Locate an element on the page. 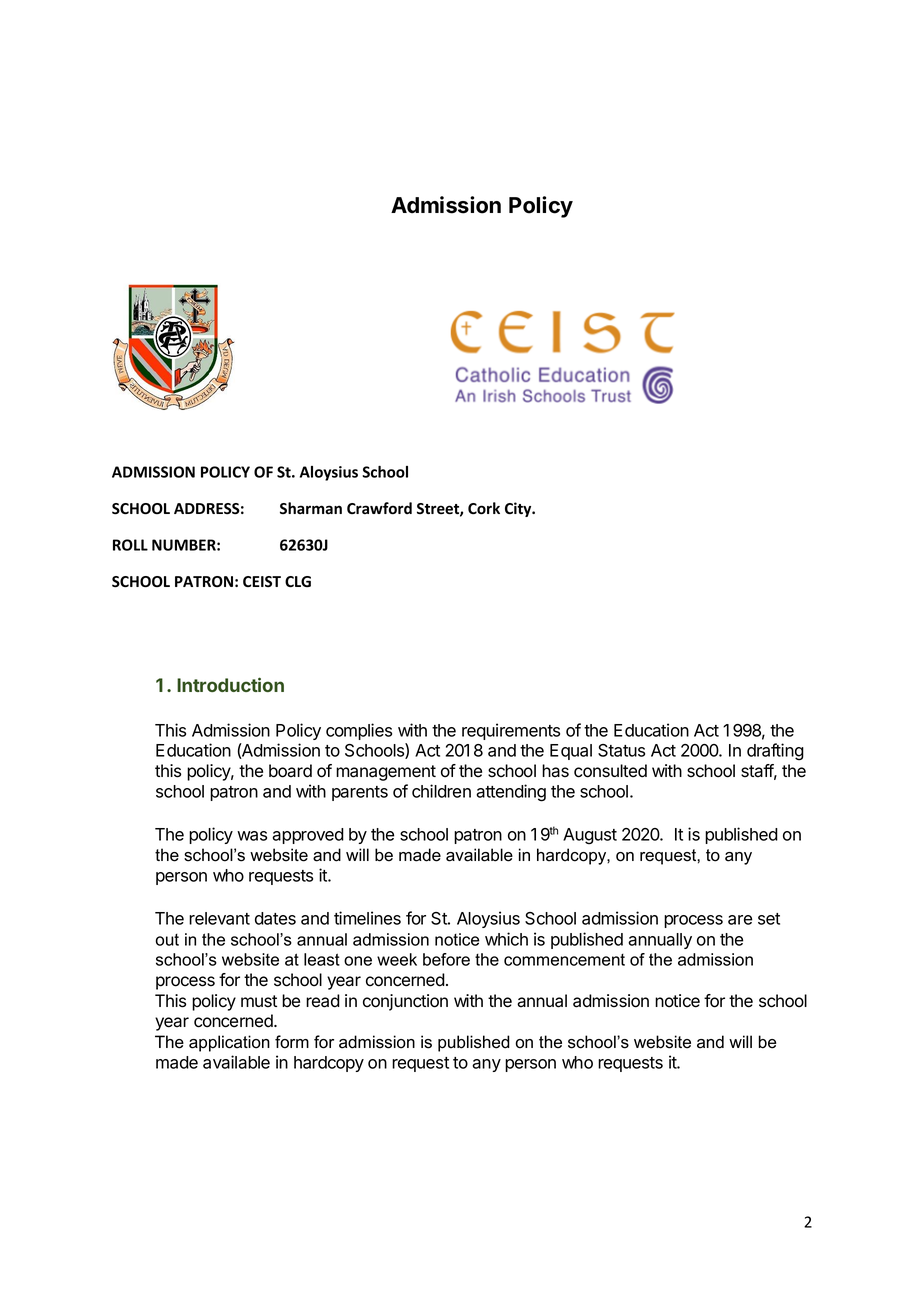 Image resolution: width=924 pixels, height=1308 pixels. board is located at coordinates (290, 771).
